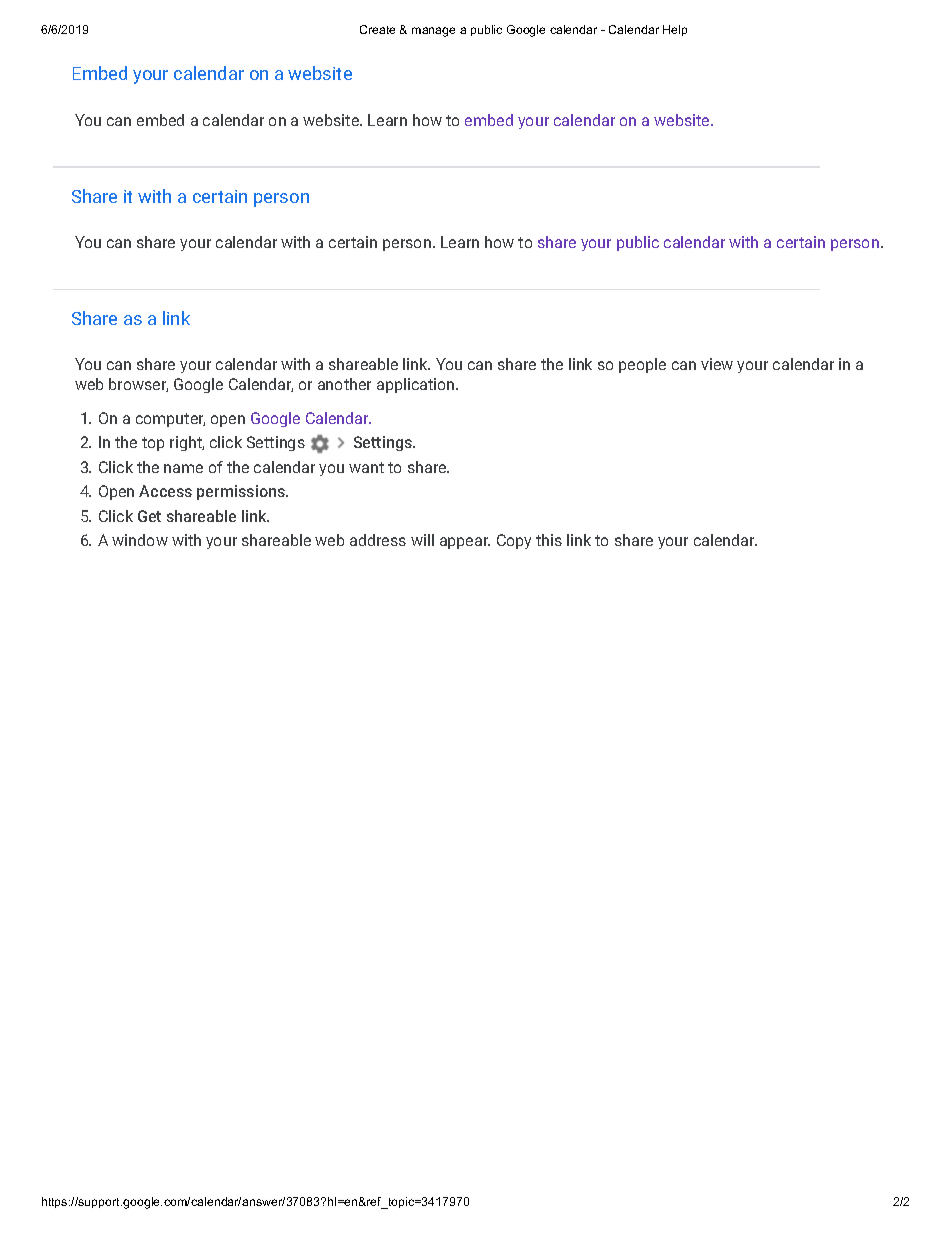 This image has width=952, height=1233. What do you see at coordinates (170, 420) in the image?
I see `computer` at bounding box center [170, 420].
